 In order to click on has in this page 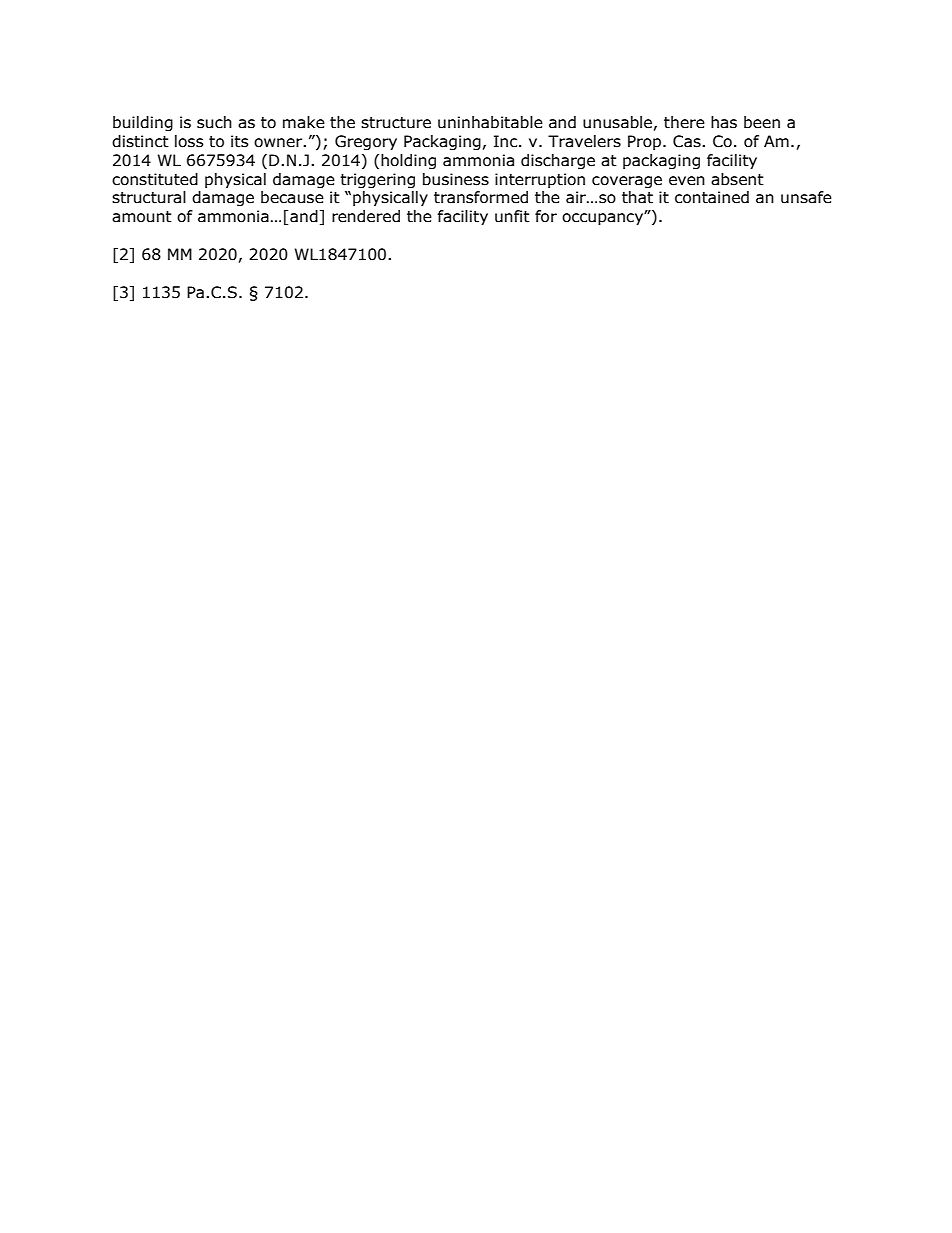, I will do `click(724, 122)`.
